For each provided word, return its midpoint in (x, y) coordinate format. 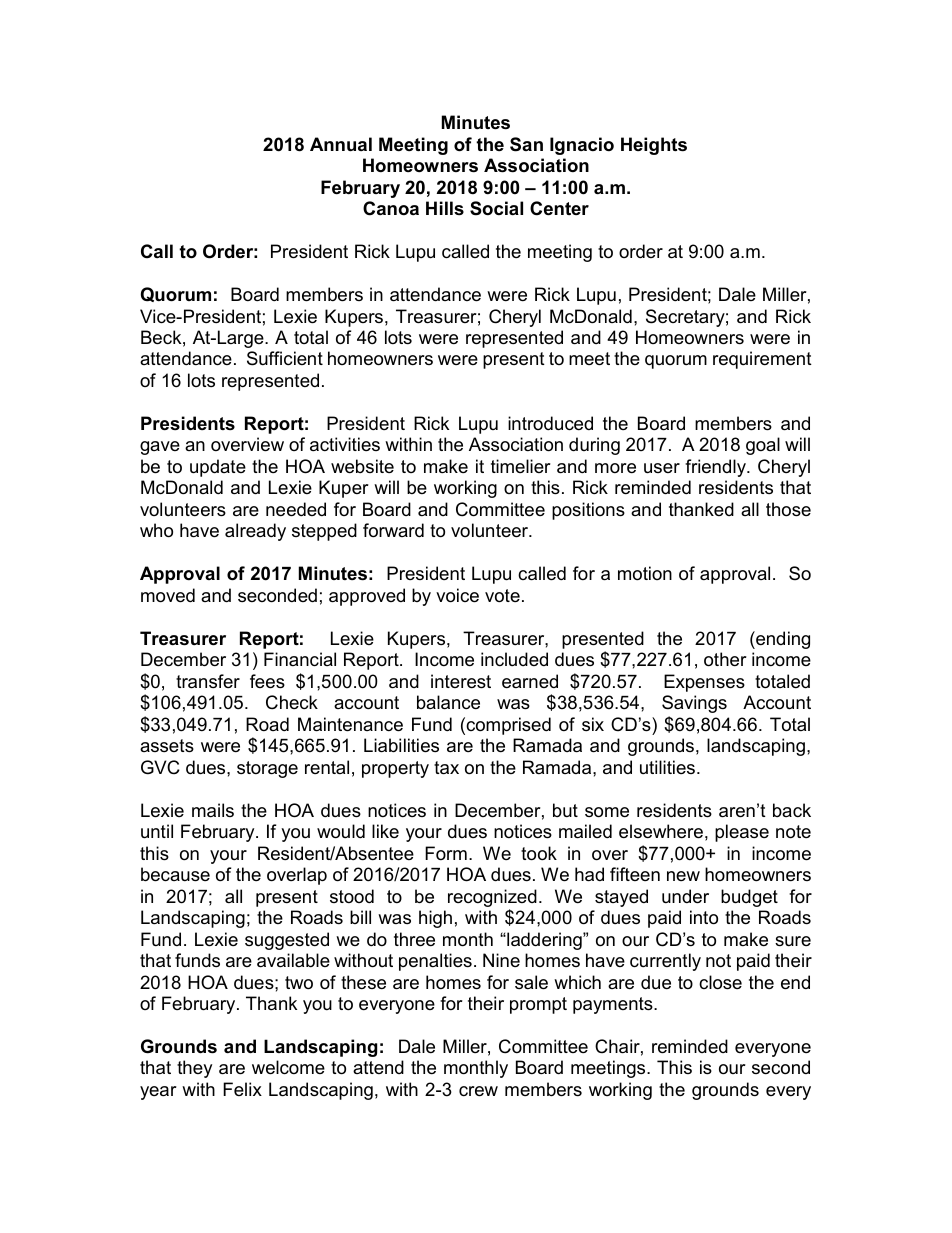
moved (168, 595)
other (725, 659)
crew (478, 1091)
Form (446, 853)
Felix (242, 1089)
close (720, 982)
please (742, 833)
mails (213, 810)
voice (457, 595)
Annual (341, 144)
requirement (762, 360)
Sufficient (285, 358)
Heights (654, 146)
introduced (550, 423)
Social (496, 208)
